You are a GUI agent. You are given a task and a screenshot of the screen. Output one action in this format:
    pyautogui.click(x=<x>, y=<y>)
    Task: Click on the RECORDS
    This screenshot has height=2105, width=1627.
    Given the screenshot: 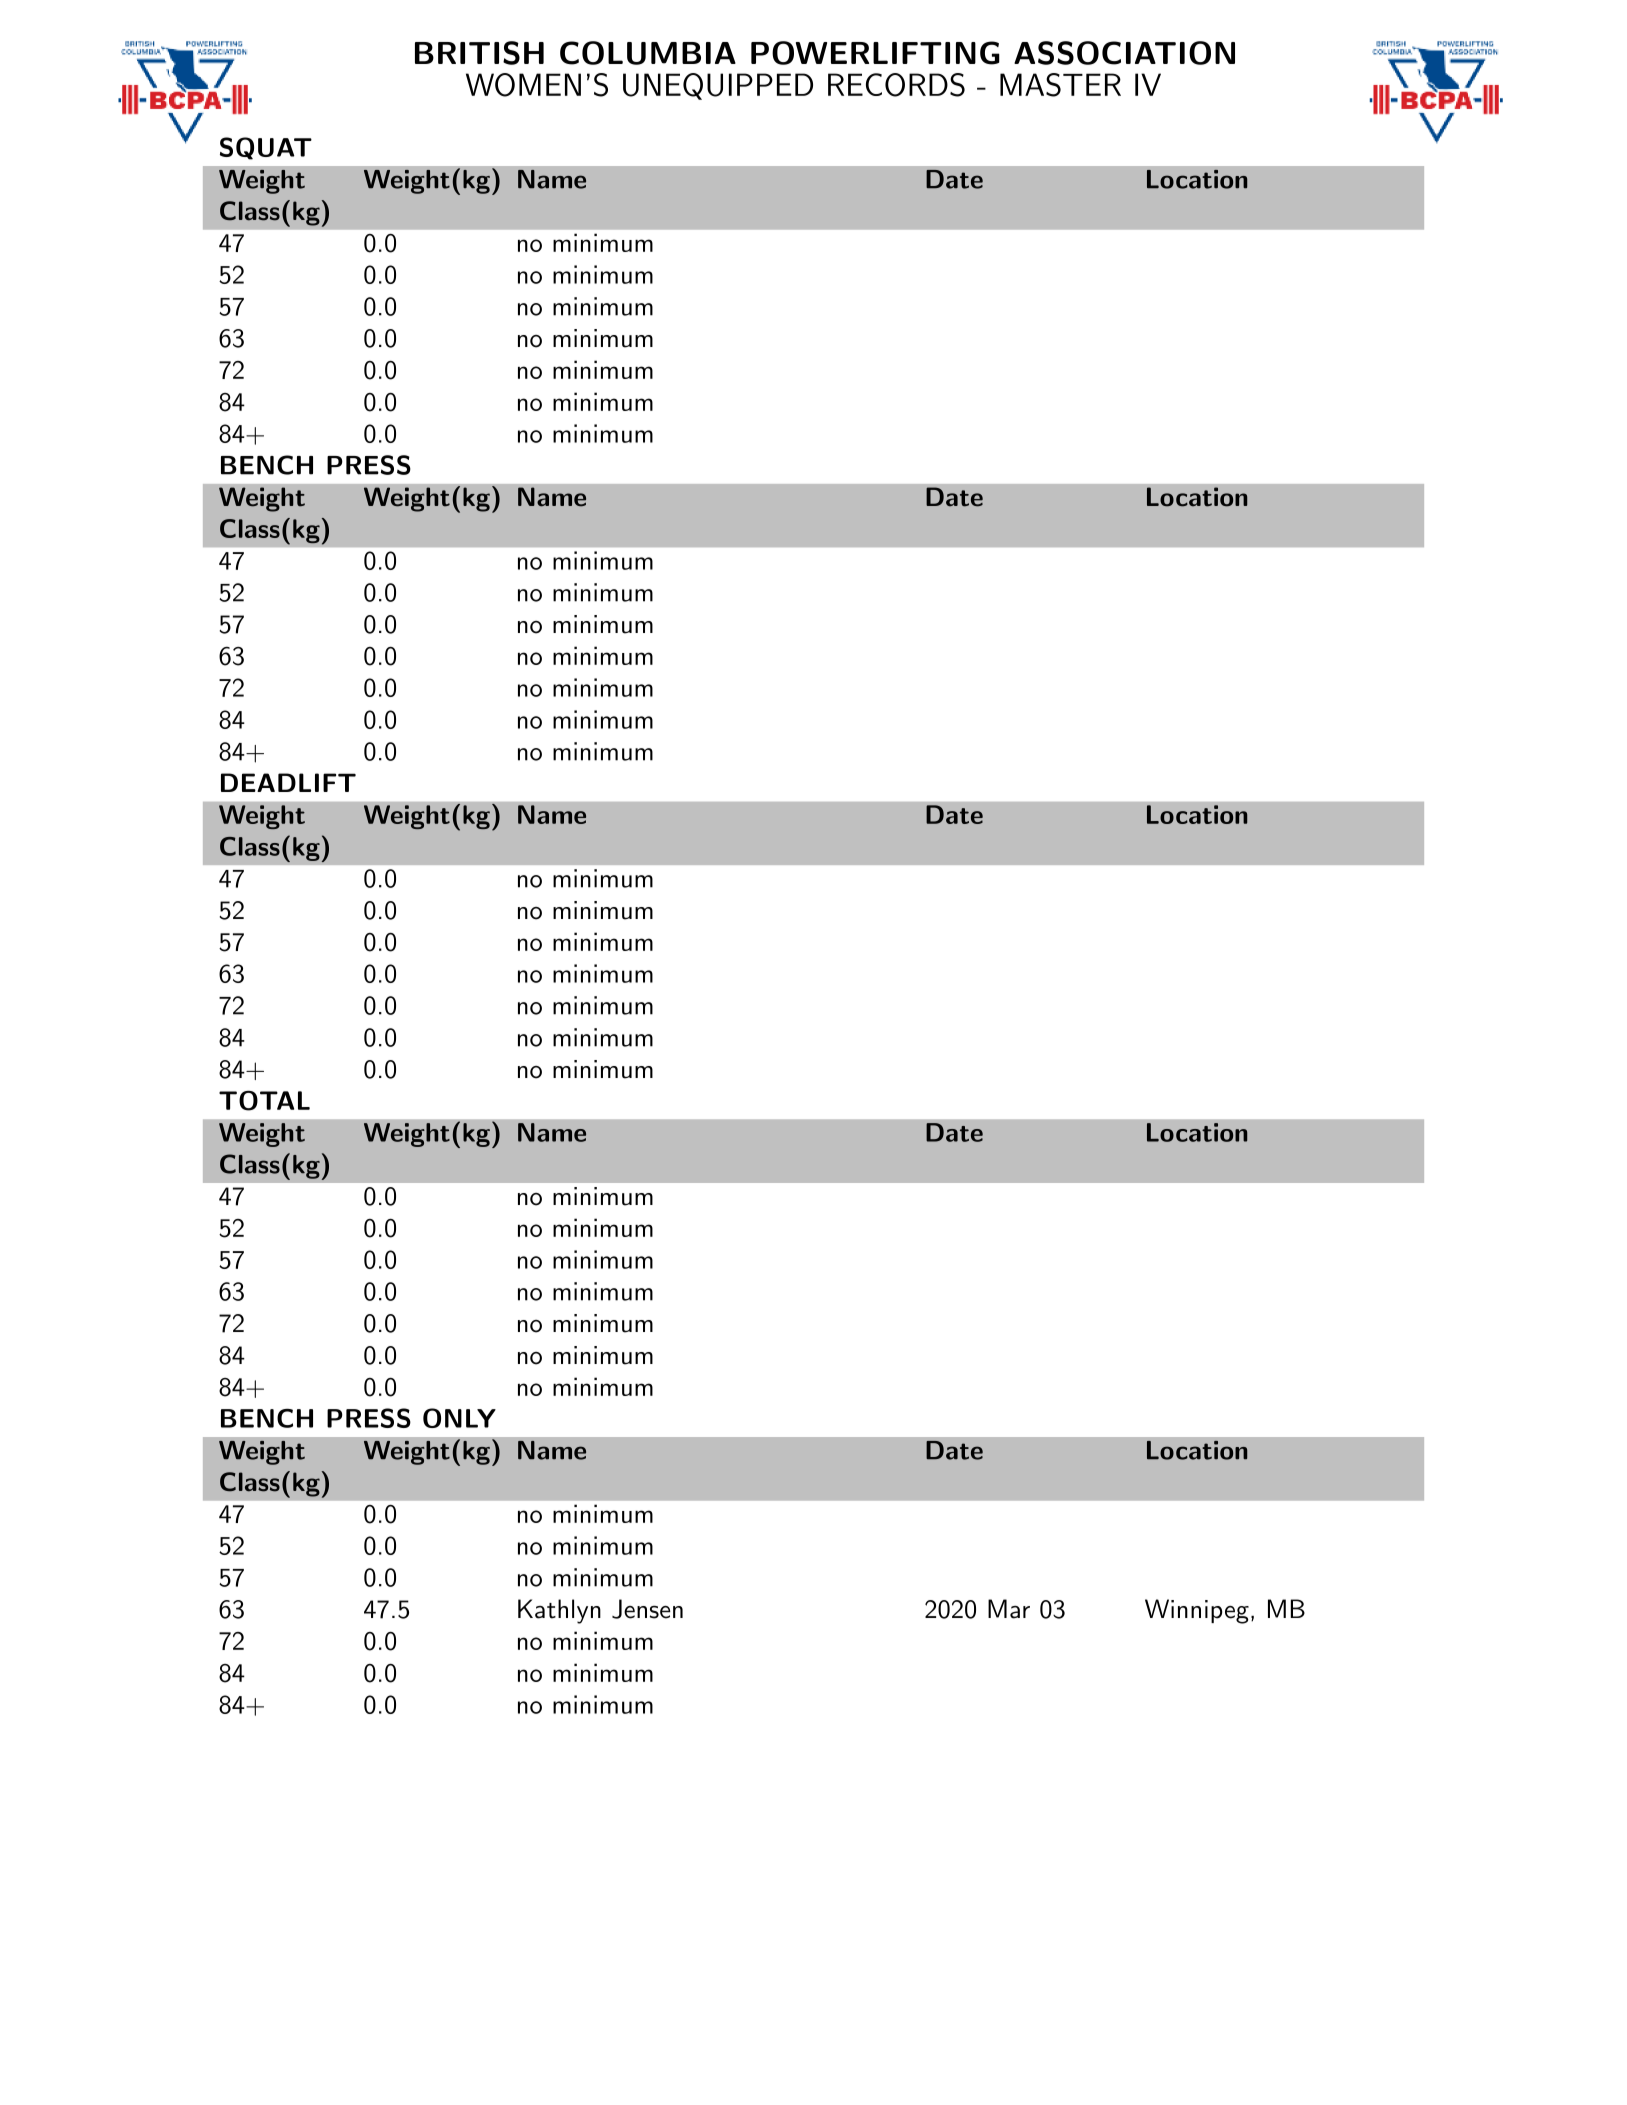 What is the action you would take?
    pyautogui.click(x=896, y=85)
